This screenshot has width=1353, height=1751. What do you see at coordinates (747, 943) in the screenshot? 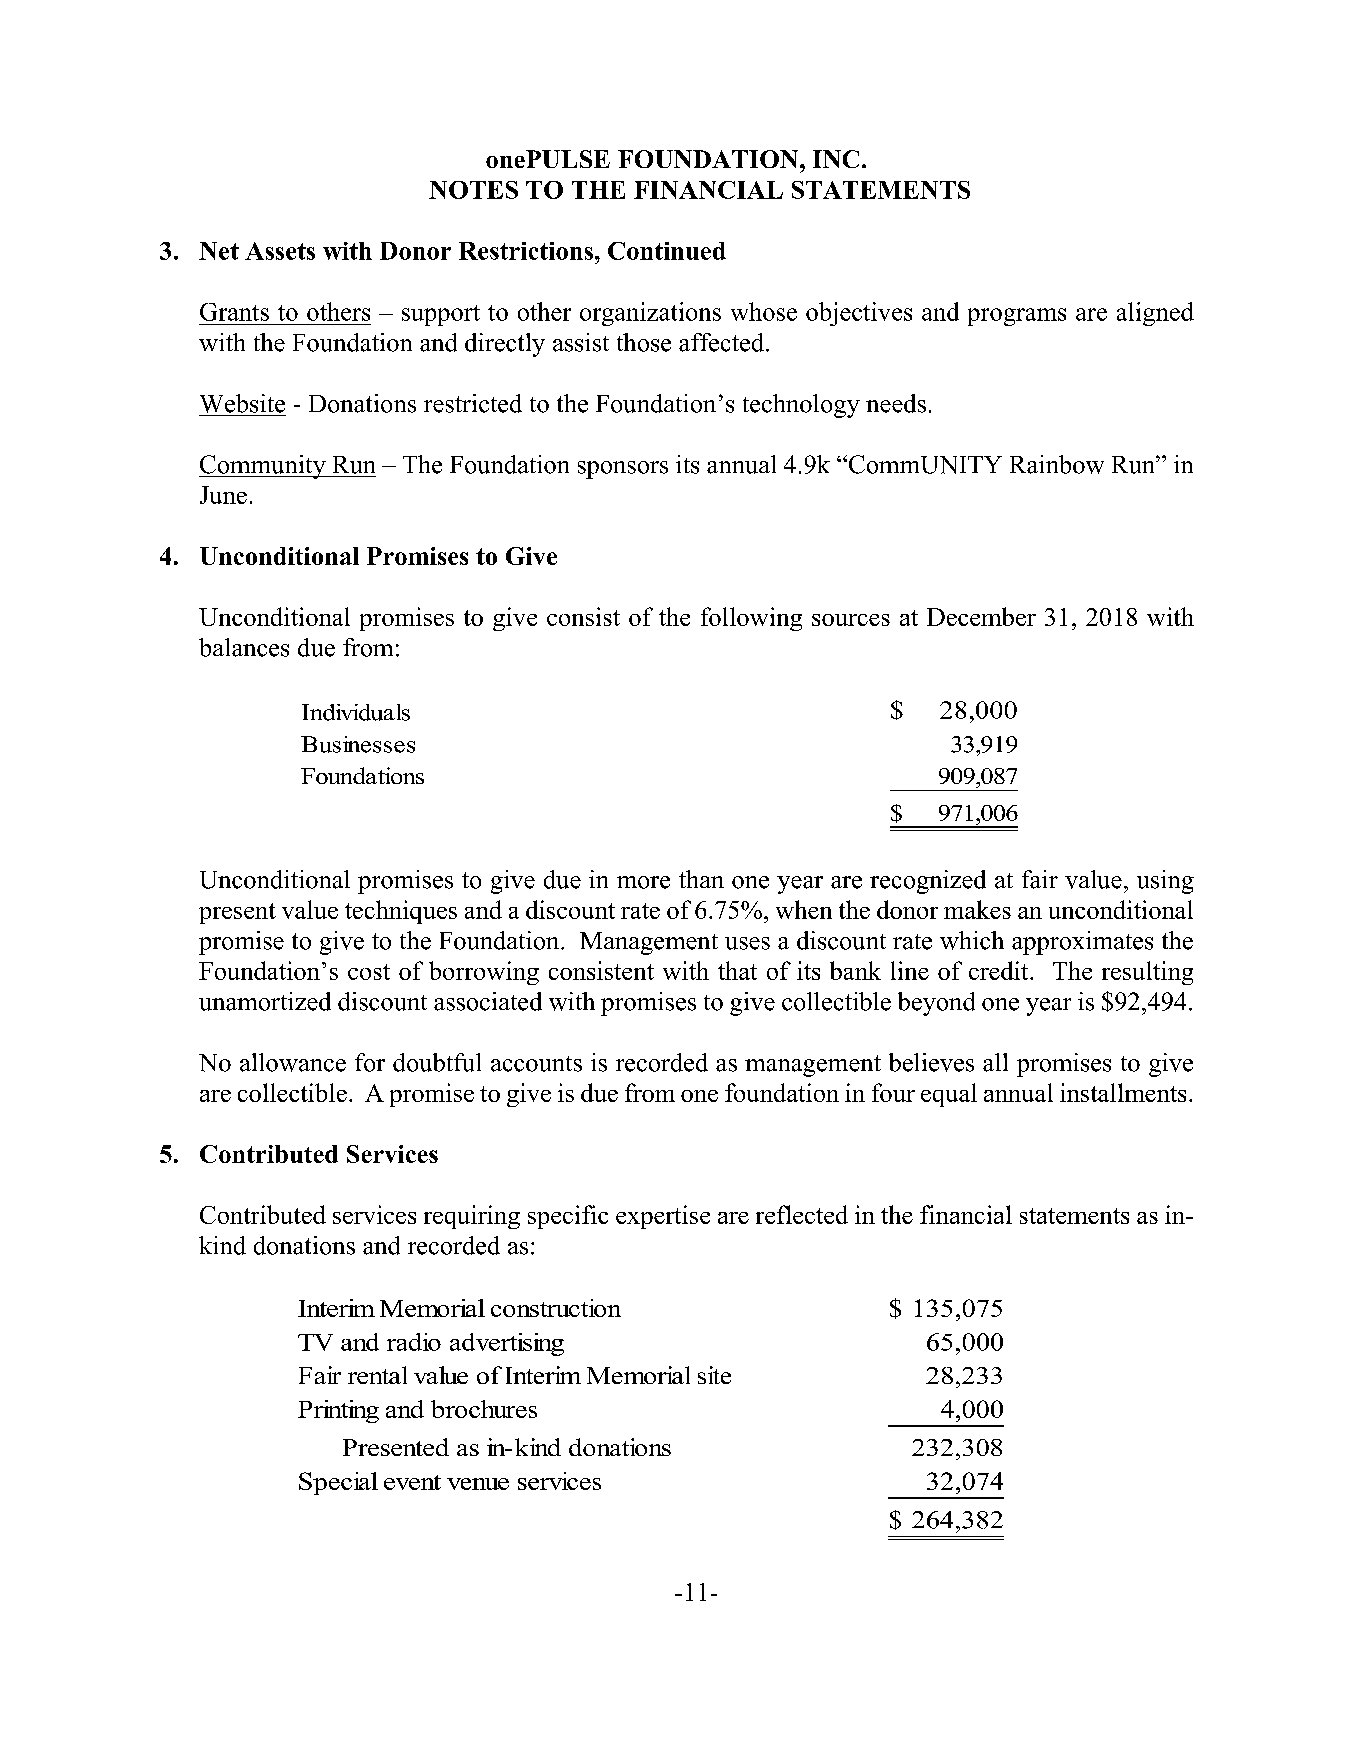
I see `uses` at bounding box center [747, 943].
